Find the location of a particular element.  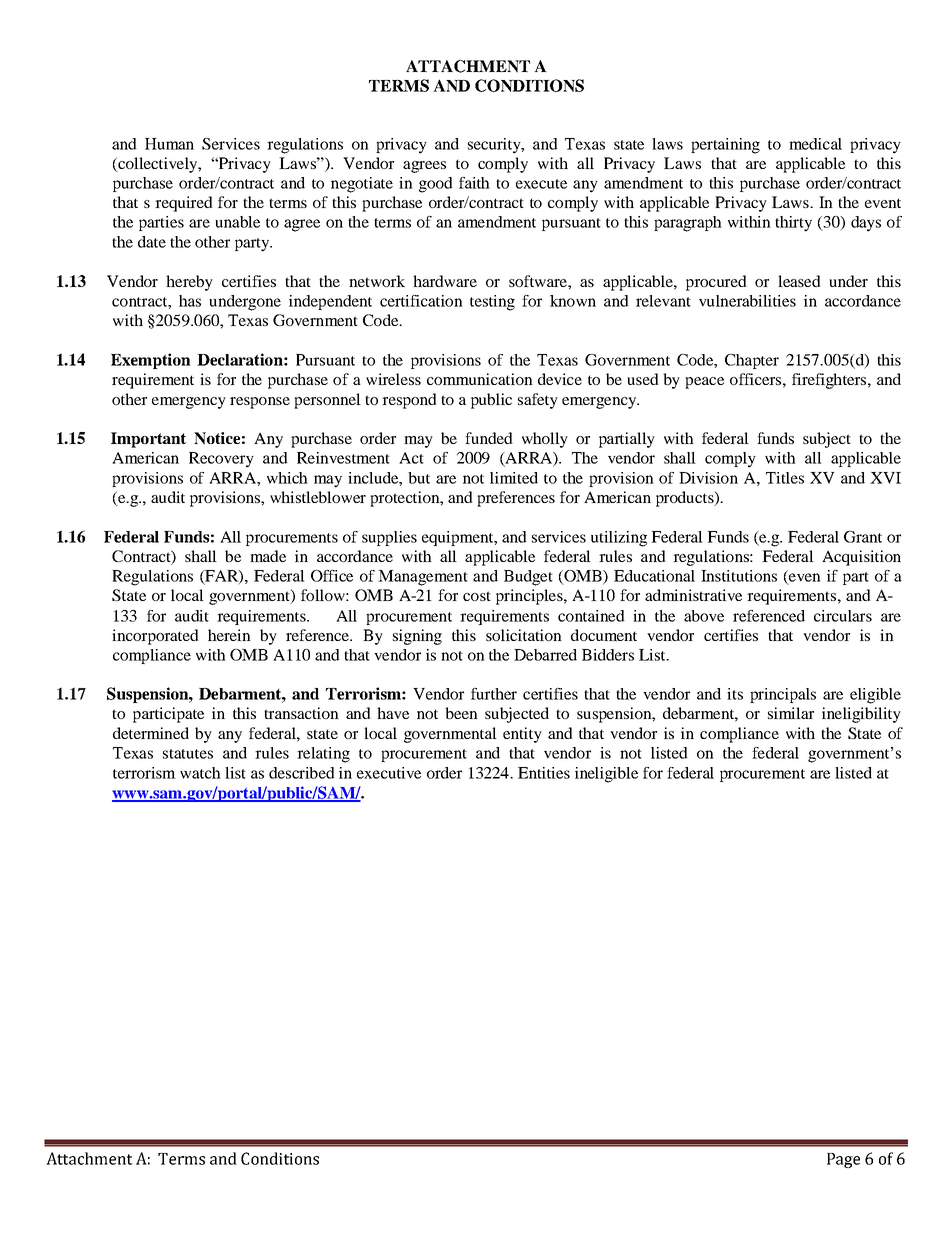

Chapter is located at coordinates (752, 361).
